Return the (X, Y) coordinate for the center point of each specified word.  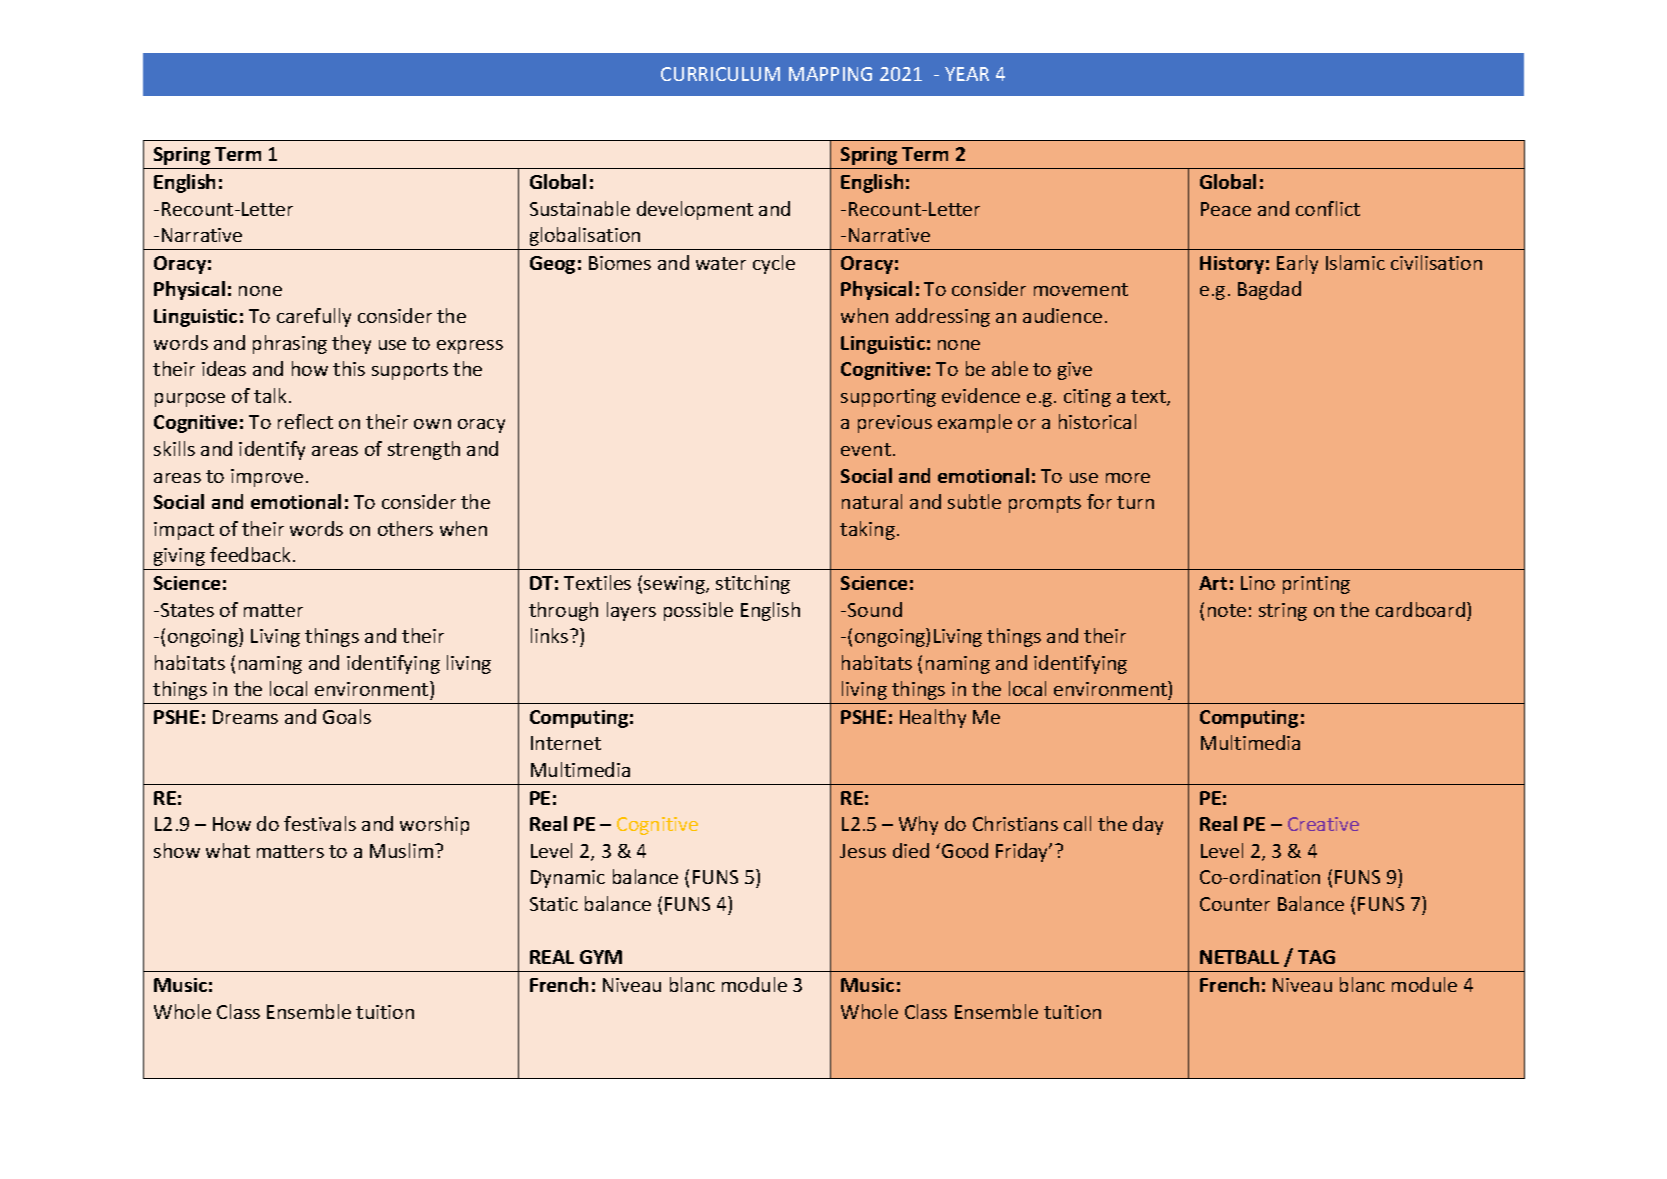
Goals (347, 716)
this (349, 368)
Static (554, 904)
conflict (1328, 208)
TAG (1316, 957)
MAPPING (830, 74)
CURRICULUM (720, 74)
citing (1087, 398)
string (1283, 612)
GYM (601, 957)
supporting (888, 398)
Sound (875, 609)
